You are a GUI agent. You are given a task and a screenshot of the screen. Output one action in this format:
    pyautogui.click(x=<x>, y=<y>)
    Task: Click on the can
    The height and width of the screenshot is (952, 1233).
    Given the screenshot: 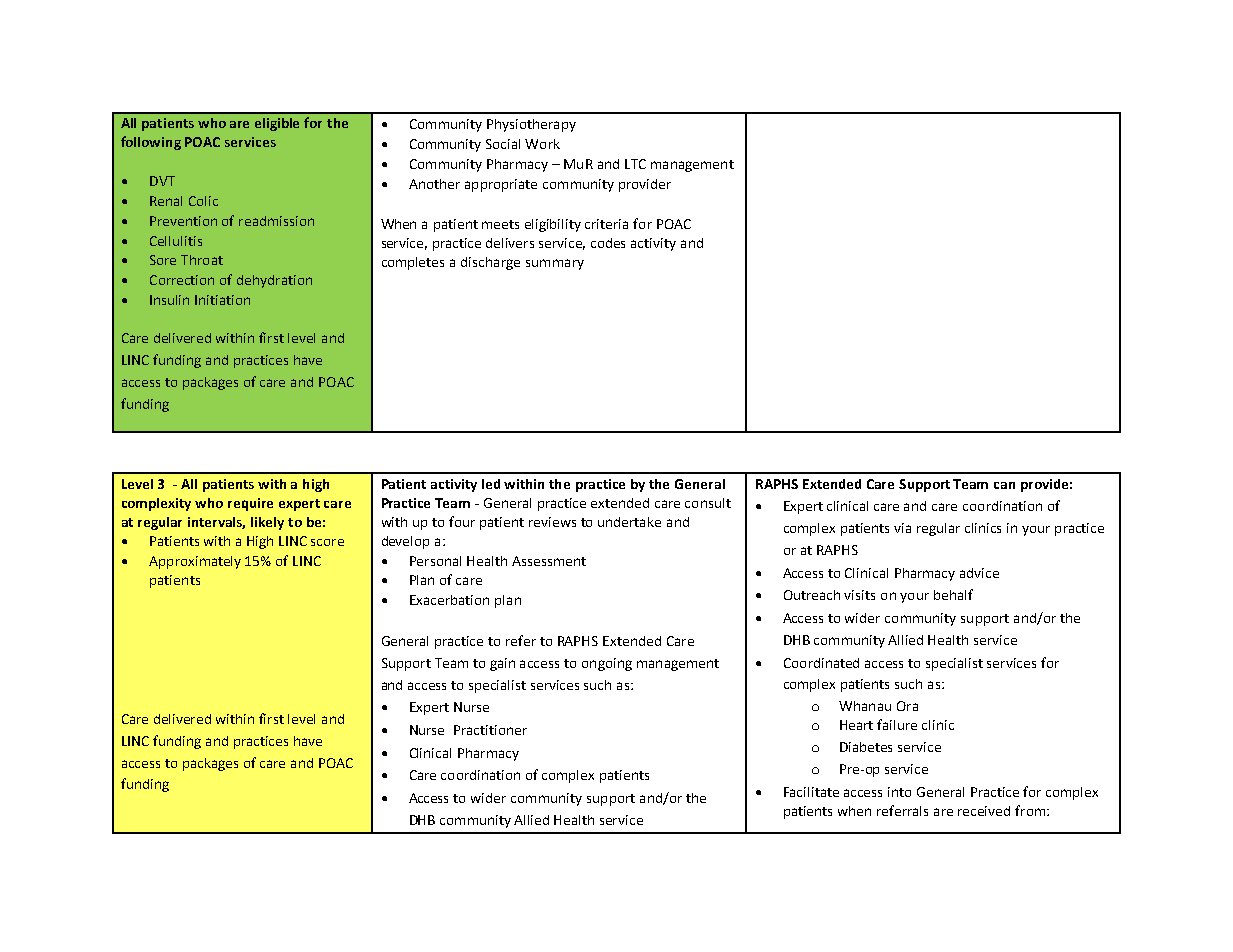 What is the action you would take?
    pyautogui.click(x=1004, y=485)
